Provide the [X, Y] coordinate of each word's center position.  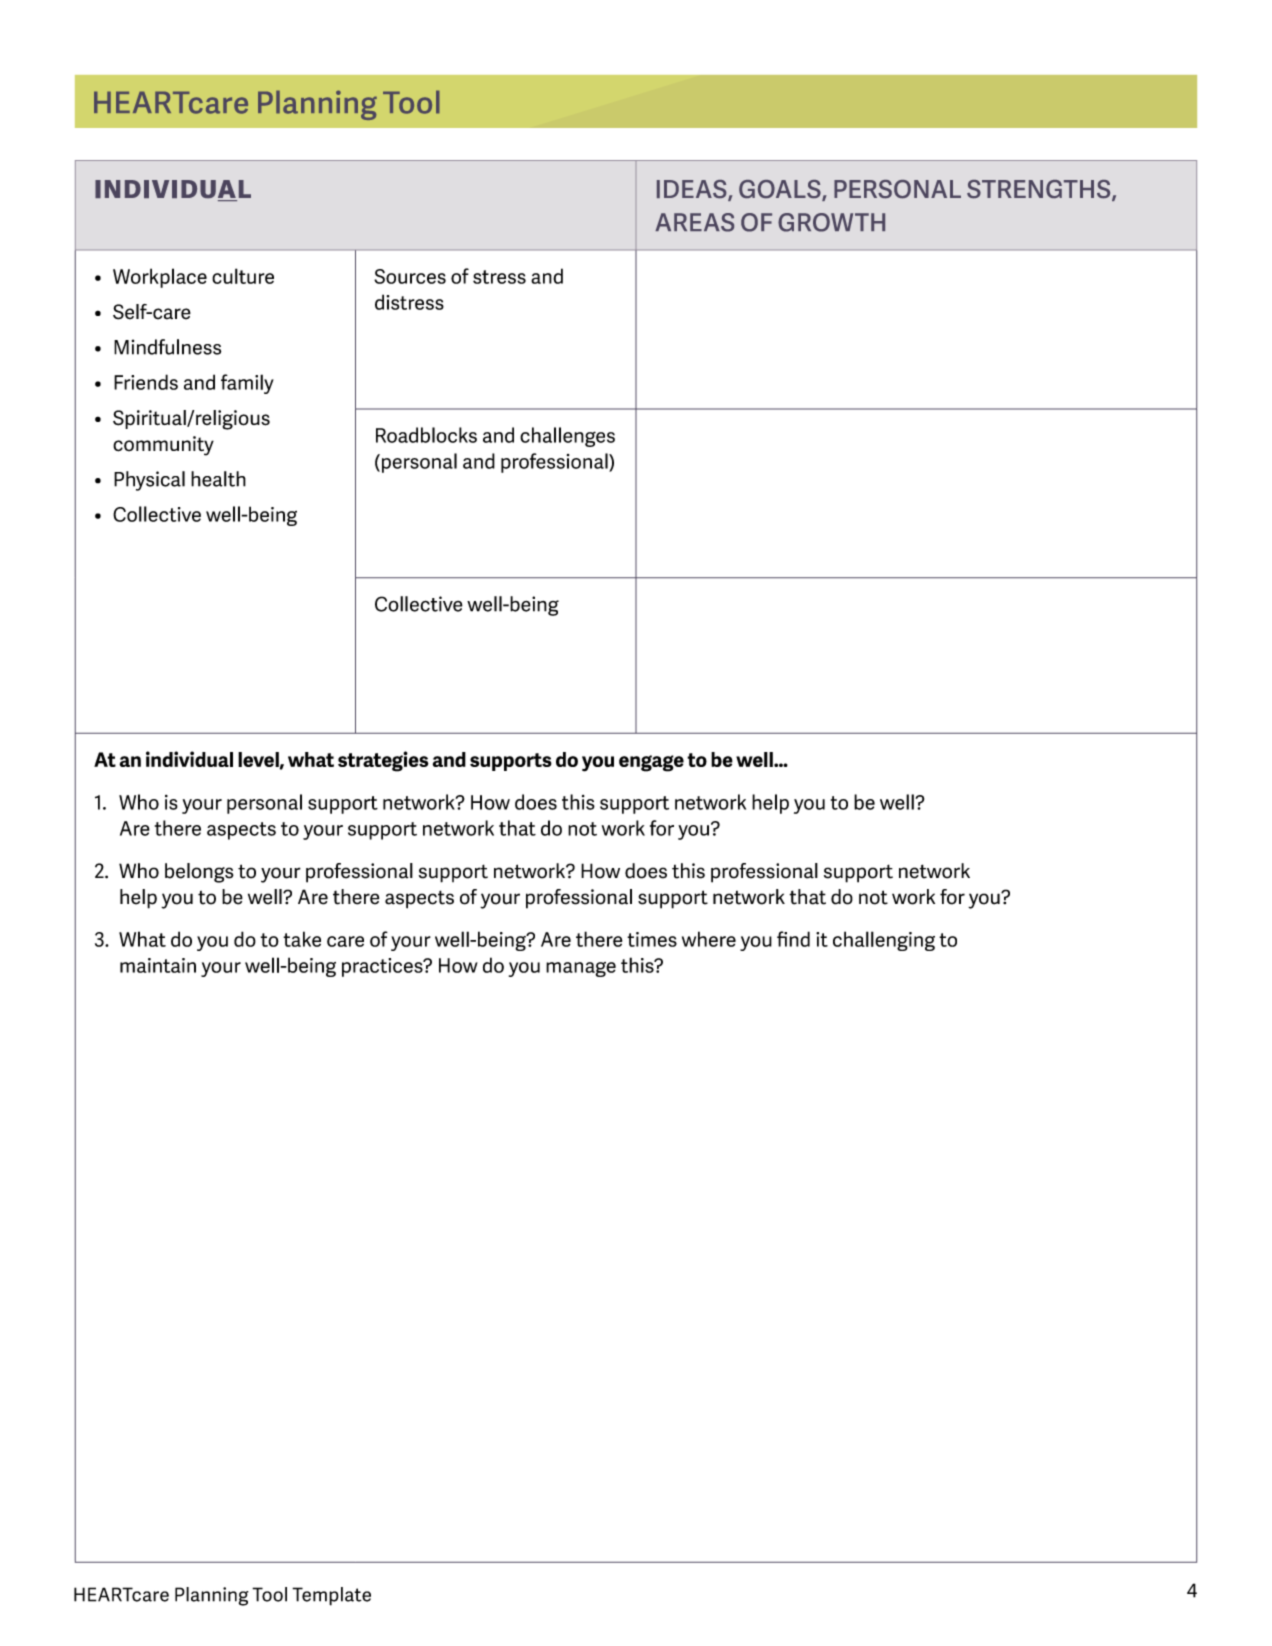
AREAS [694, 222]
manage [581, 969]
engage [651, 763]
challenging [884, 941]
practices [383, 967]
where [709, 939]
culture [243, 276]
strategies [383, 761]
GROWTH [831, 222]
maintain [158, 965]
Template [331, 1596]
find [793, 939]
